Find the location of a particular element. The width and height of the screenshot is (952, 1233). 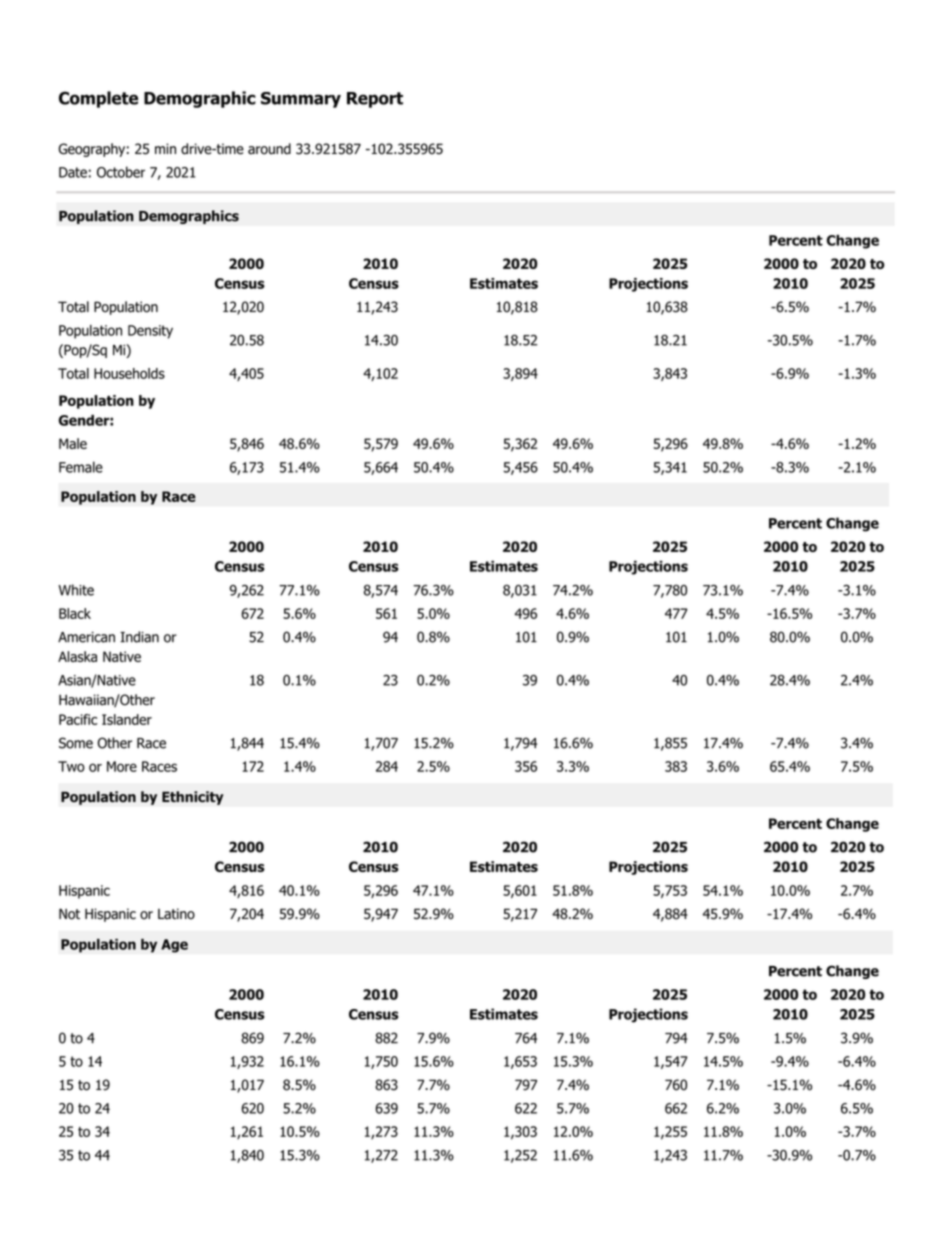

Report is located at coordinates (375, 100).
